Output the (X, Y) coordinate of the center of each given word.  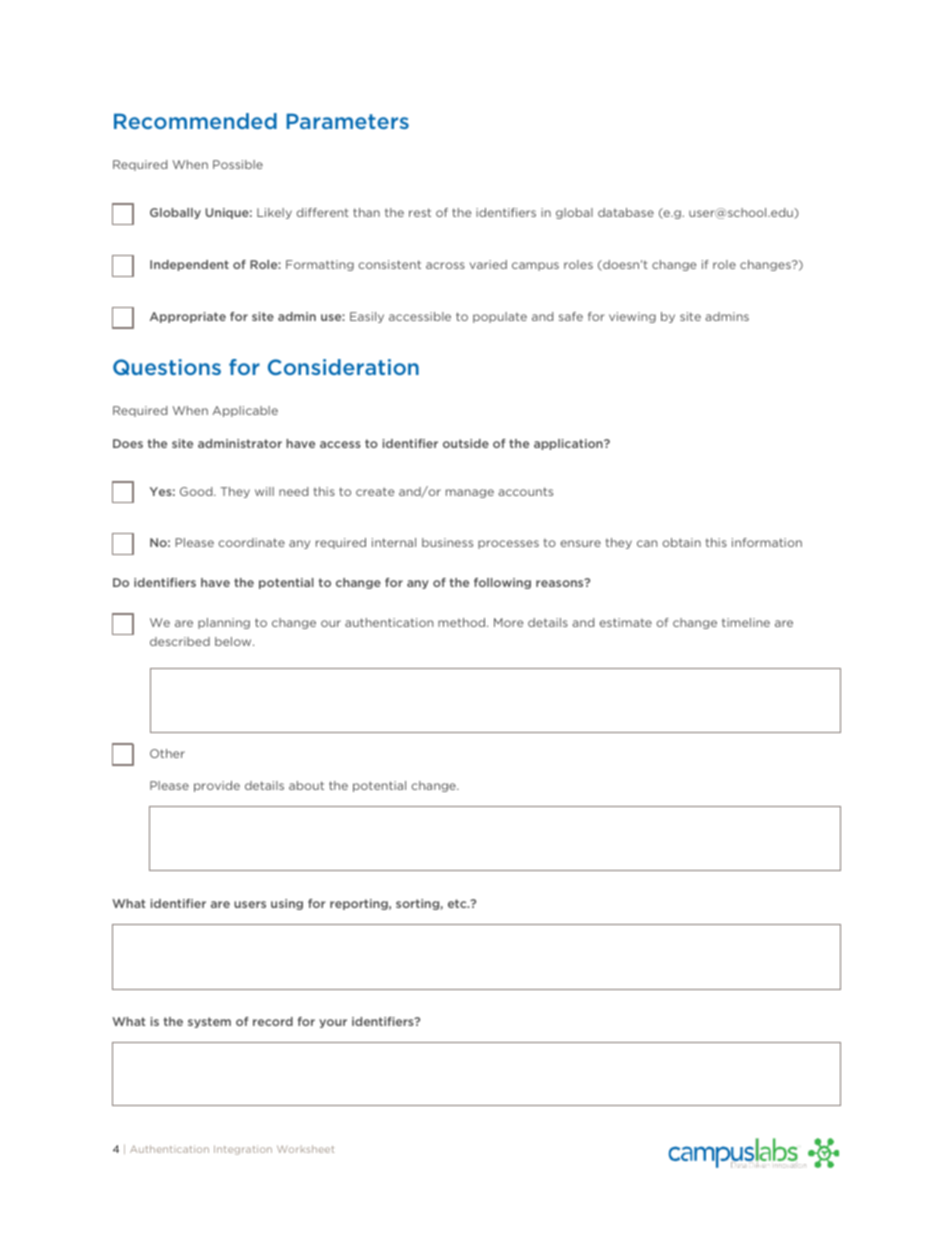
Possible (238, 164)
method (463, 622)
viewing (632, 317)
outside (466, 443)
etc (458, 903)
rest (420, 212)
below (234, 641)
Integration (243, 1150)
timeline (746, 622)
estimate (625, 622)
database (626, 212)
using (287, 904)
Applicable (245, 411)
